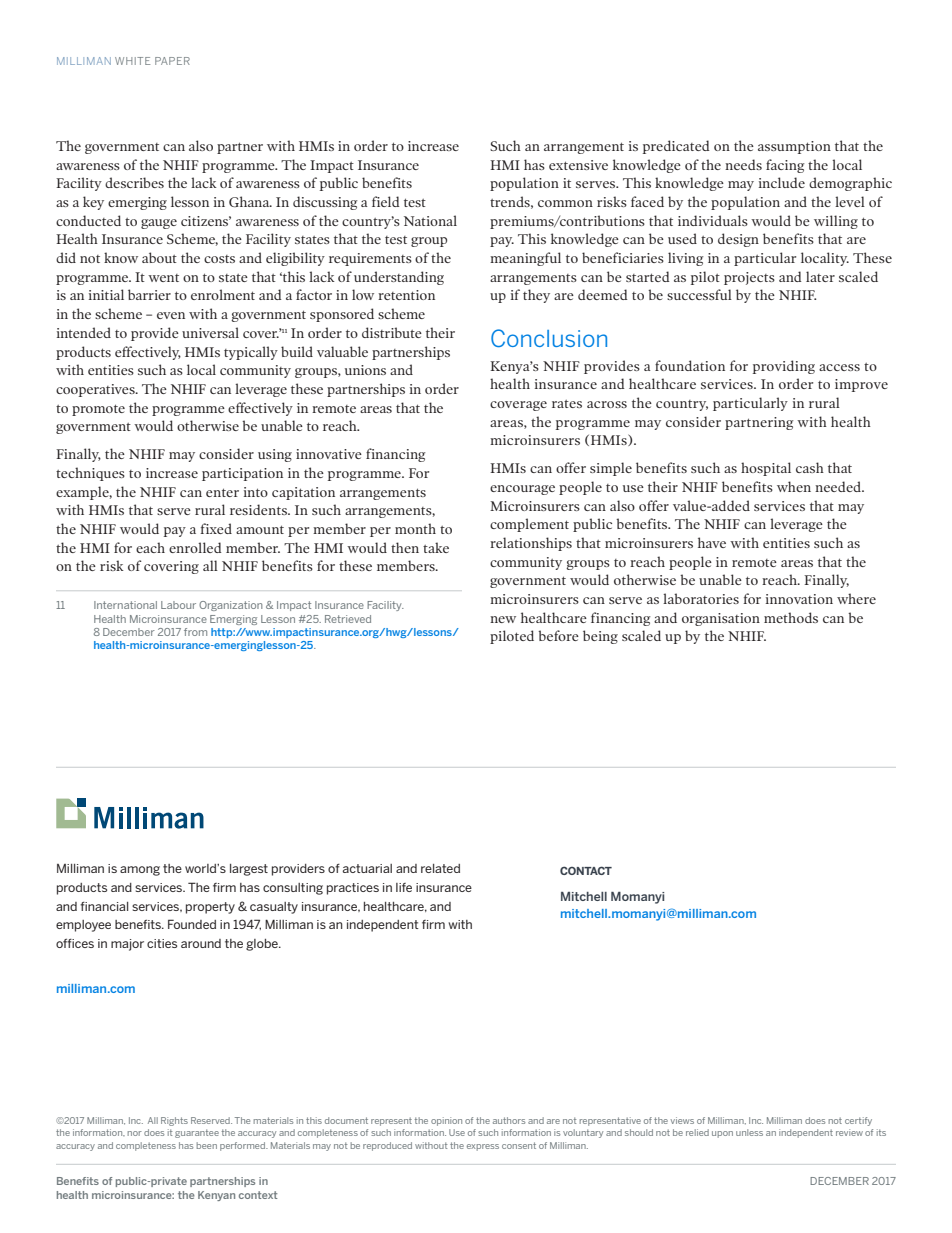 The image size is (952, 1233). Describe the element at coordinates (140, 871) in the page. I see `among` at that location.
